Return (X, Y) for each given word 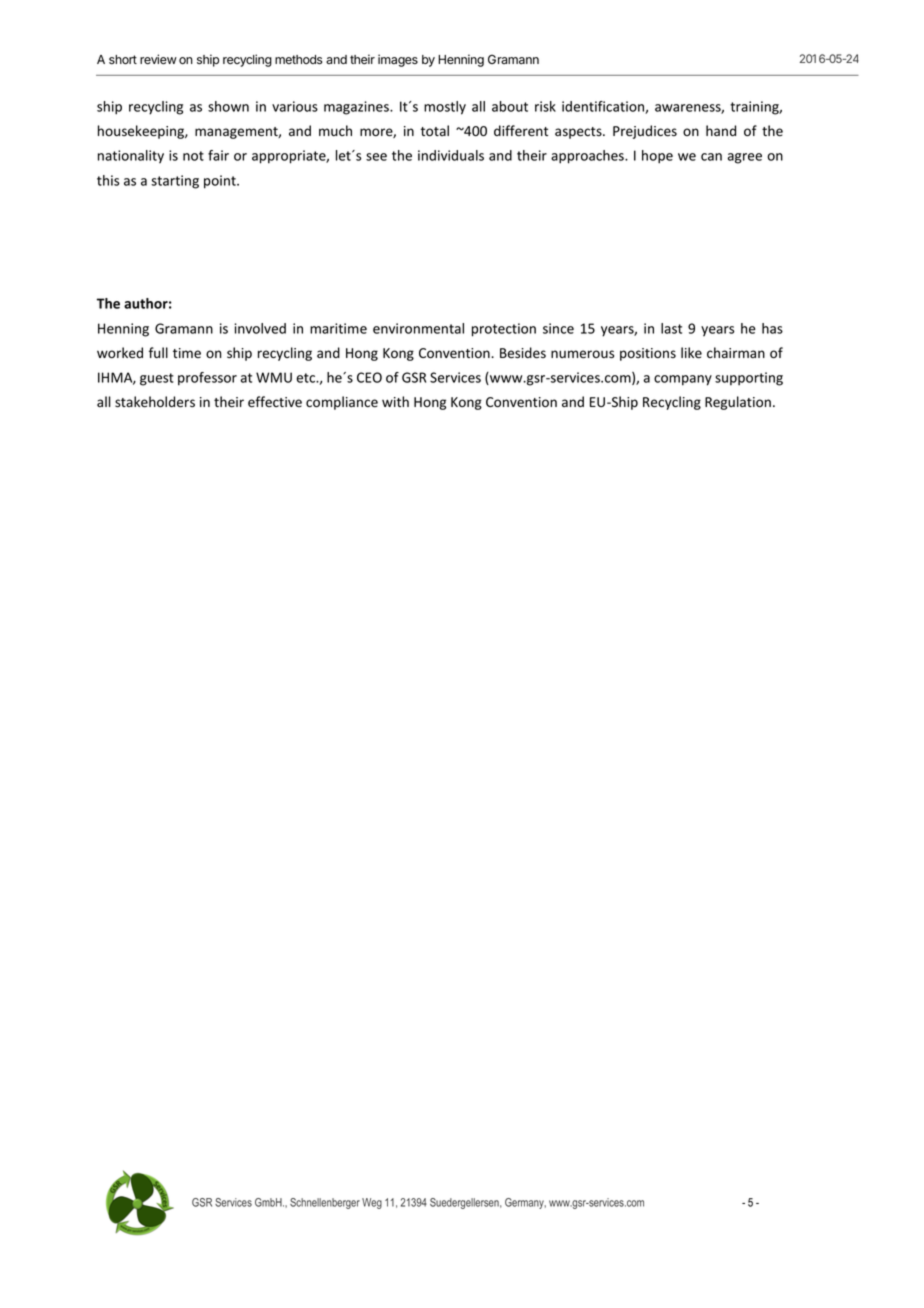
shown (228, 106)
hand (721, 130)
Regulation (738, 403)
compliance (342, 403)
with (395, 401)
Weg (372, 1203)
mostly (445, 108)
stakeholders (155, 402)
